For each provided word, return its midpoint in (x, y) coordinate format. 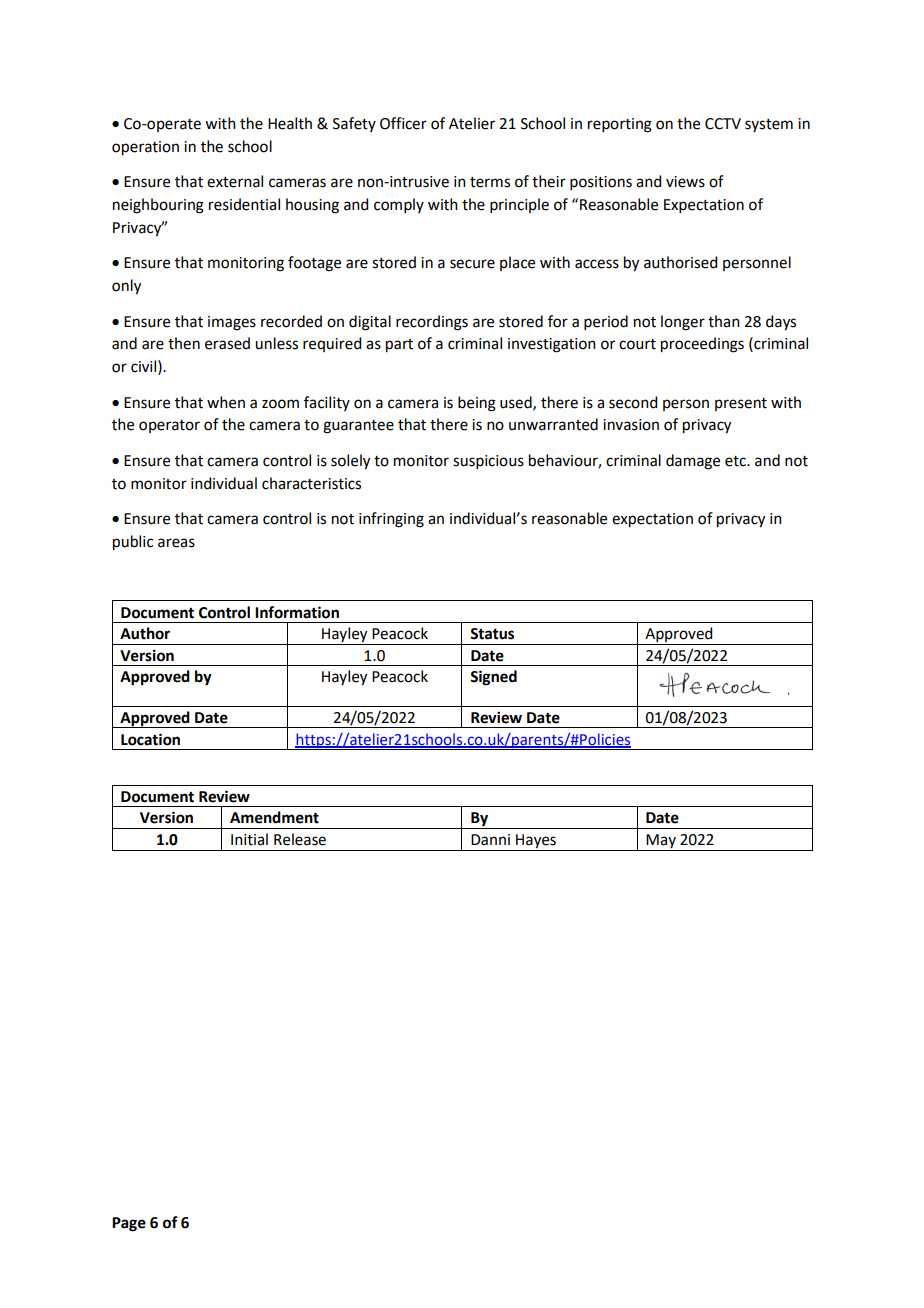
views (685, 182)
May (661, 842)
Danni (490, 840)
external (235, 181)
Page (129, 1224)
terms (490, 182)
